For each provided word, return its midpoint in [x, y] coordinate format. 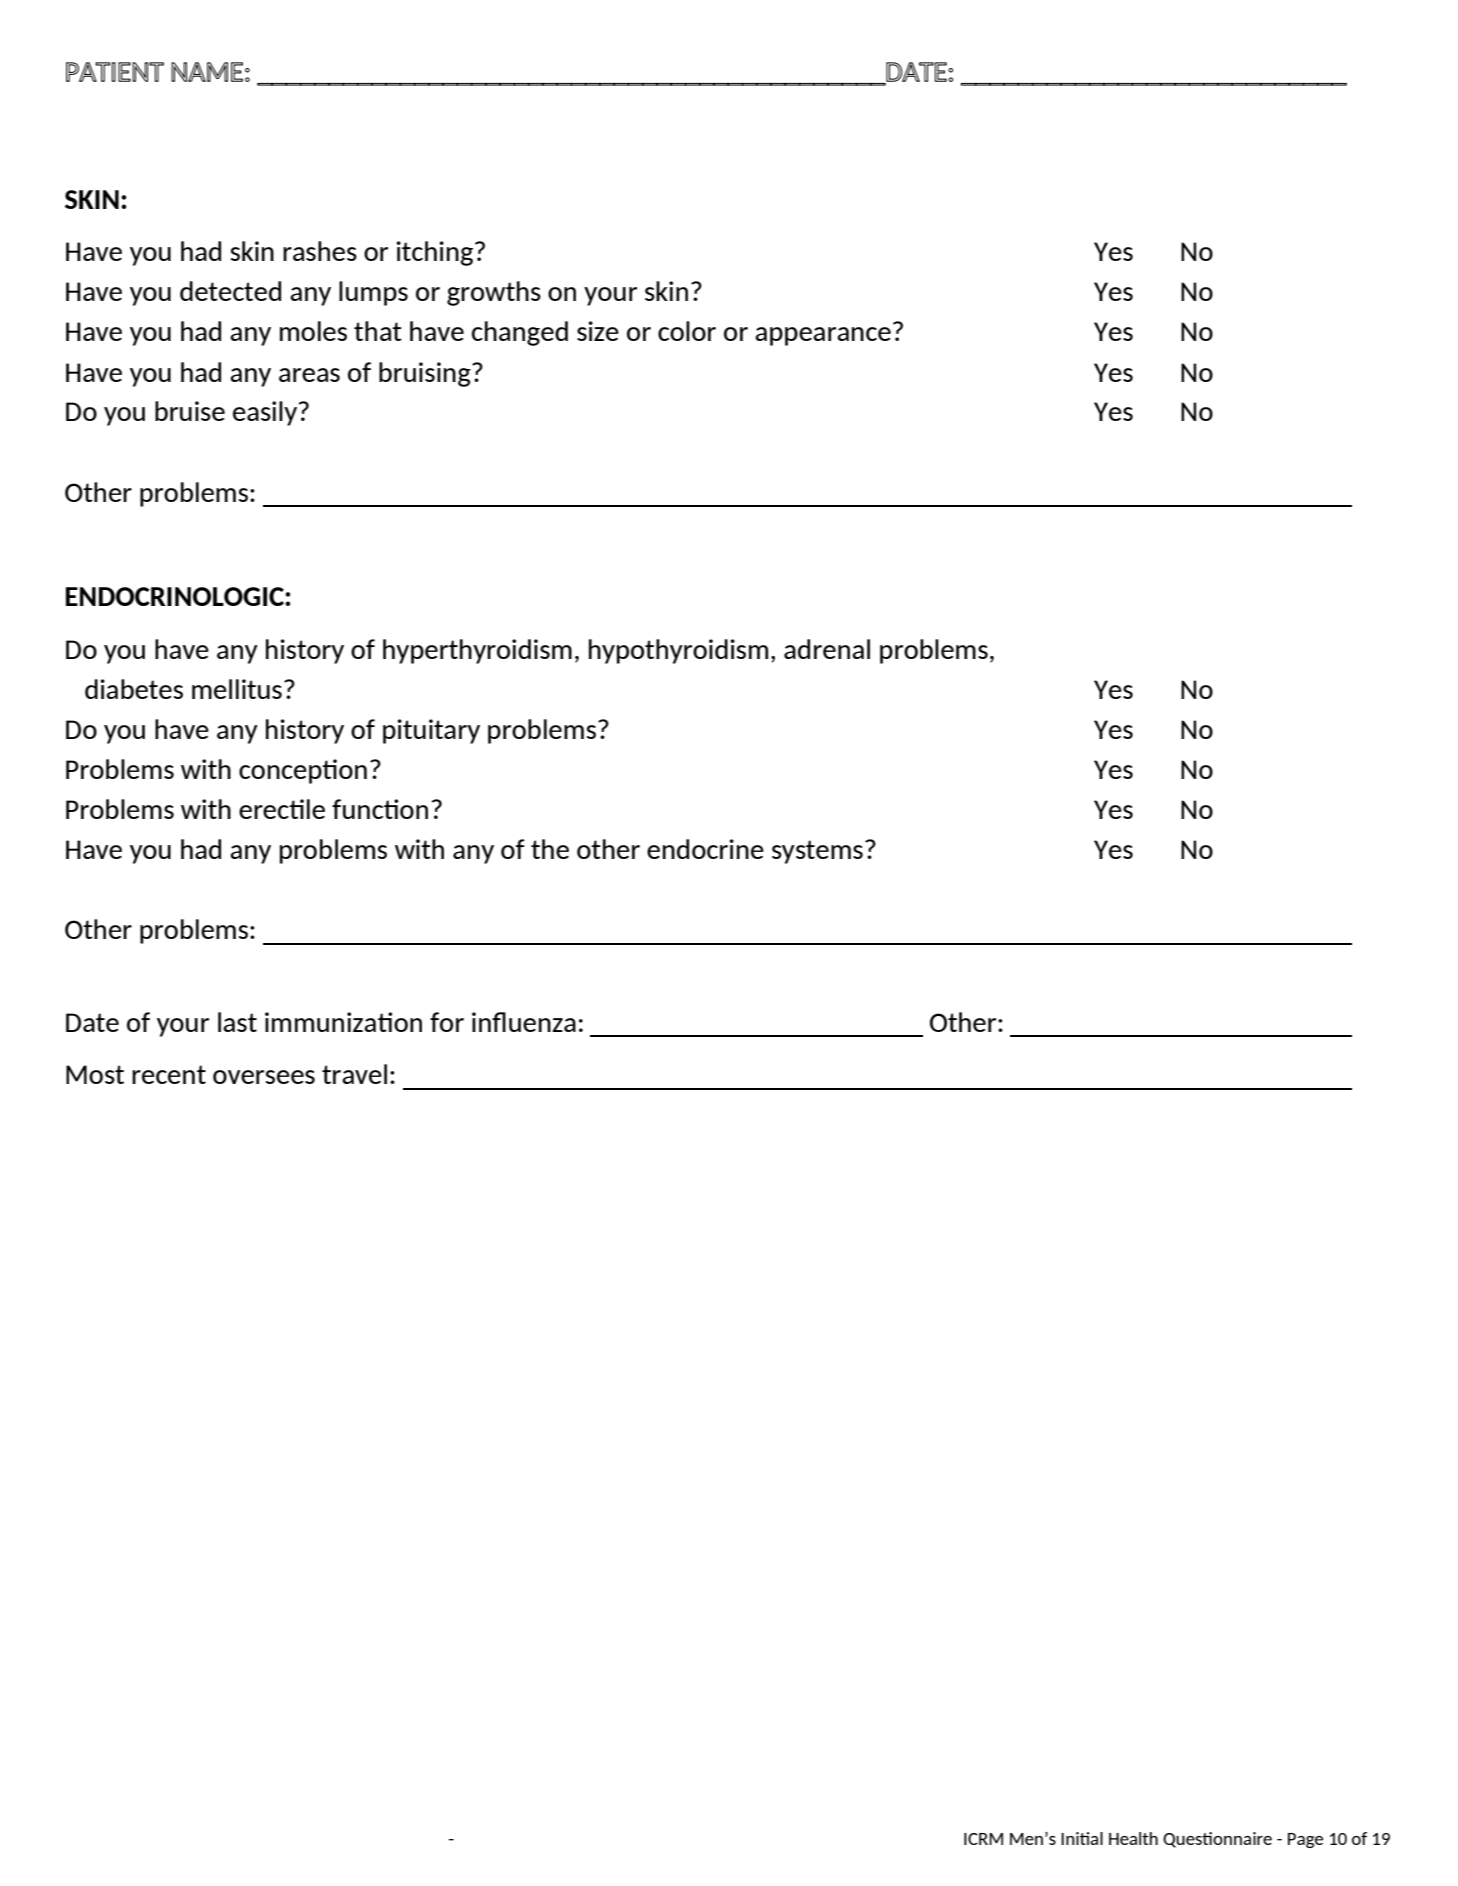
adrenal [827, 649]
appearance [823, 336]
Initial [1082, 1838]
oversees [264, 1077]
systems [817, 852]
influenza [524, 1022]
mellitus [237, 689]
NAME [207, 72]
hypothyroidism [678, 651]
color [687, 331]
